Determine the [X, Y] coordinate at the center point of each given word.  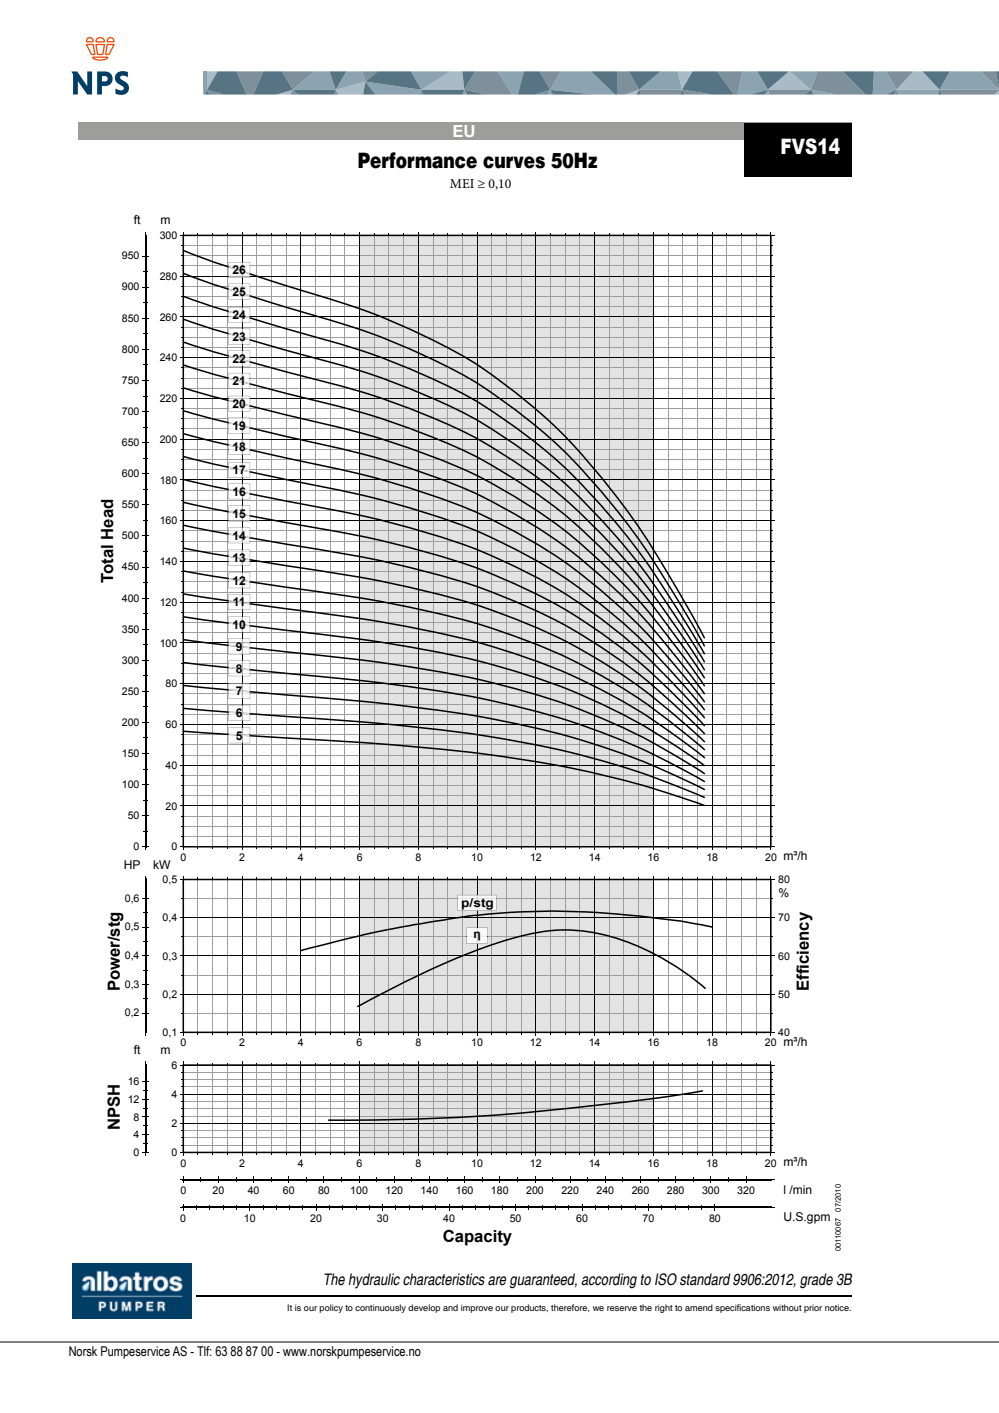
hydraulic [374, 1281]
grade [816, 1281]
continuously [380, 1308]
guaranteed [543, 1281]
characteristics [444, 1279]
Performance [417, 160]
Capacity [477, 1237]
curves [514, 162]
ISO [666, 1279]
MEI [462, 183]
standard [705, 1279]
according [609, 1281]
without [787, 1307]
